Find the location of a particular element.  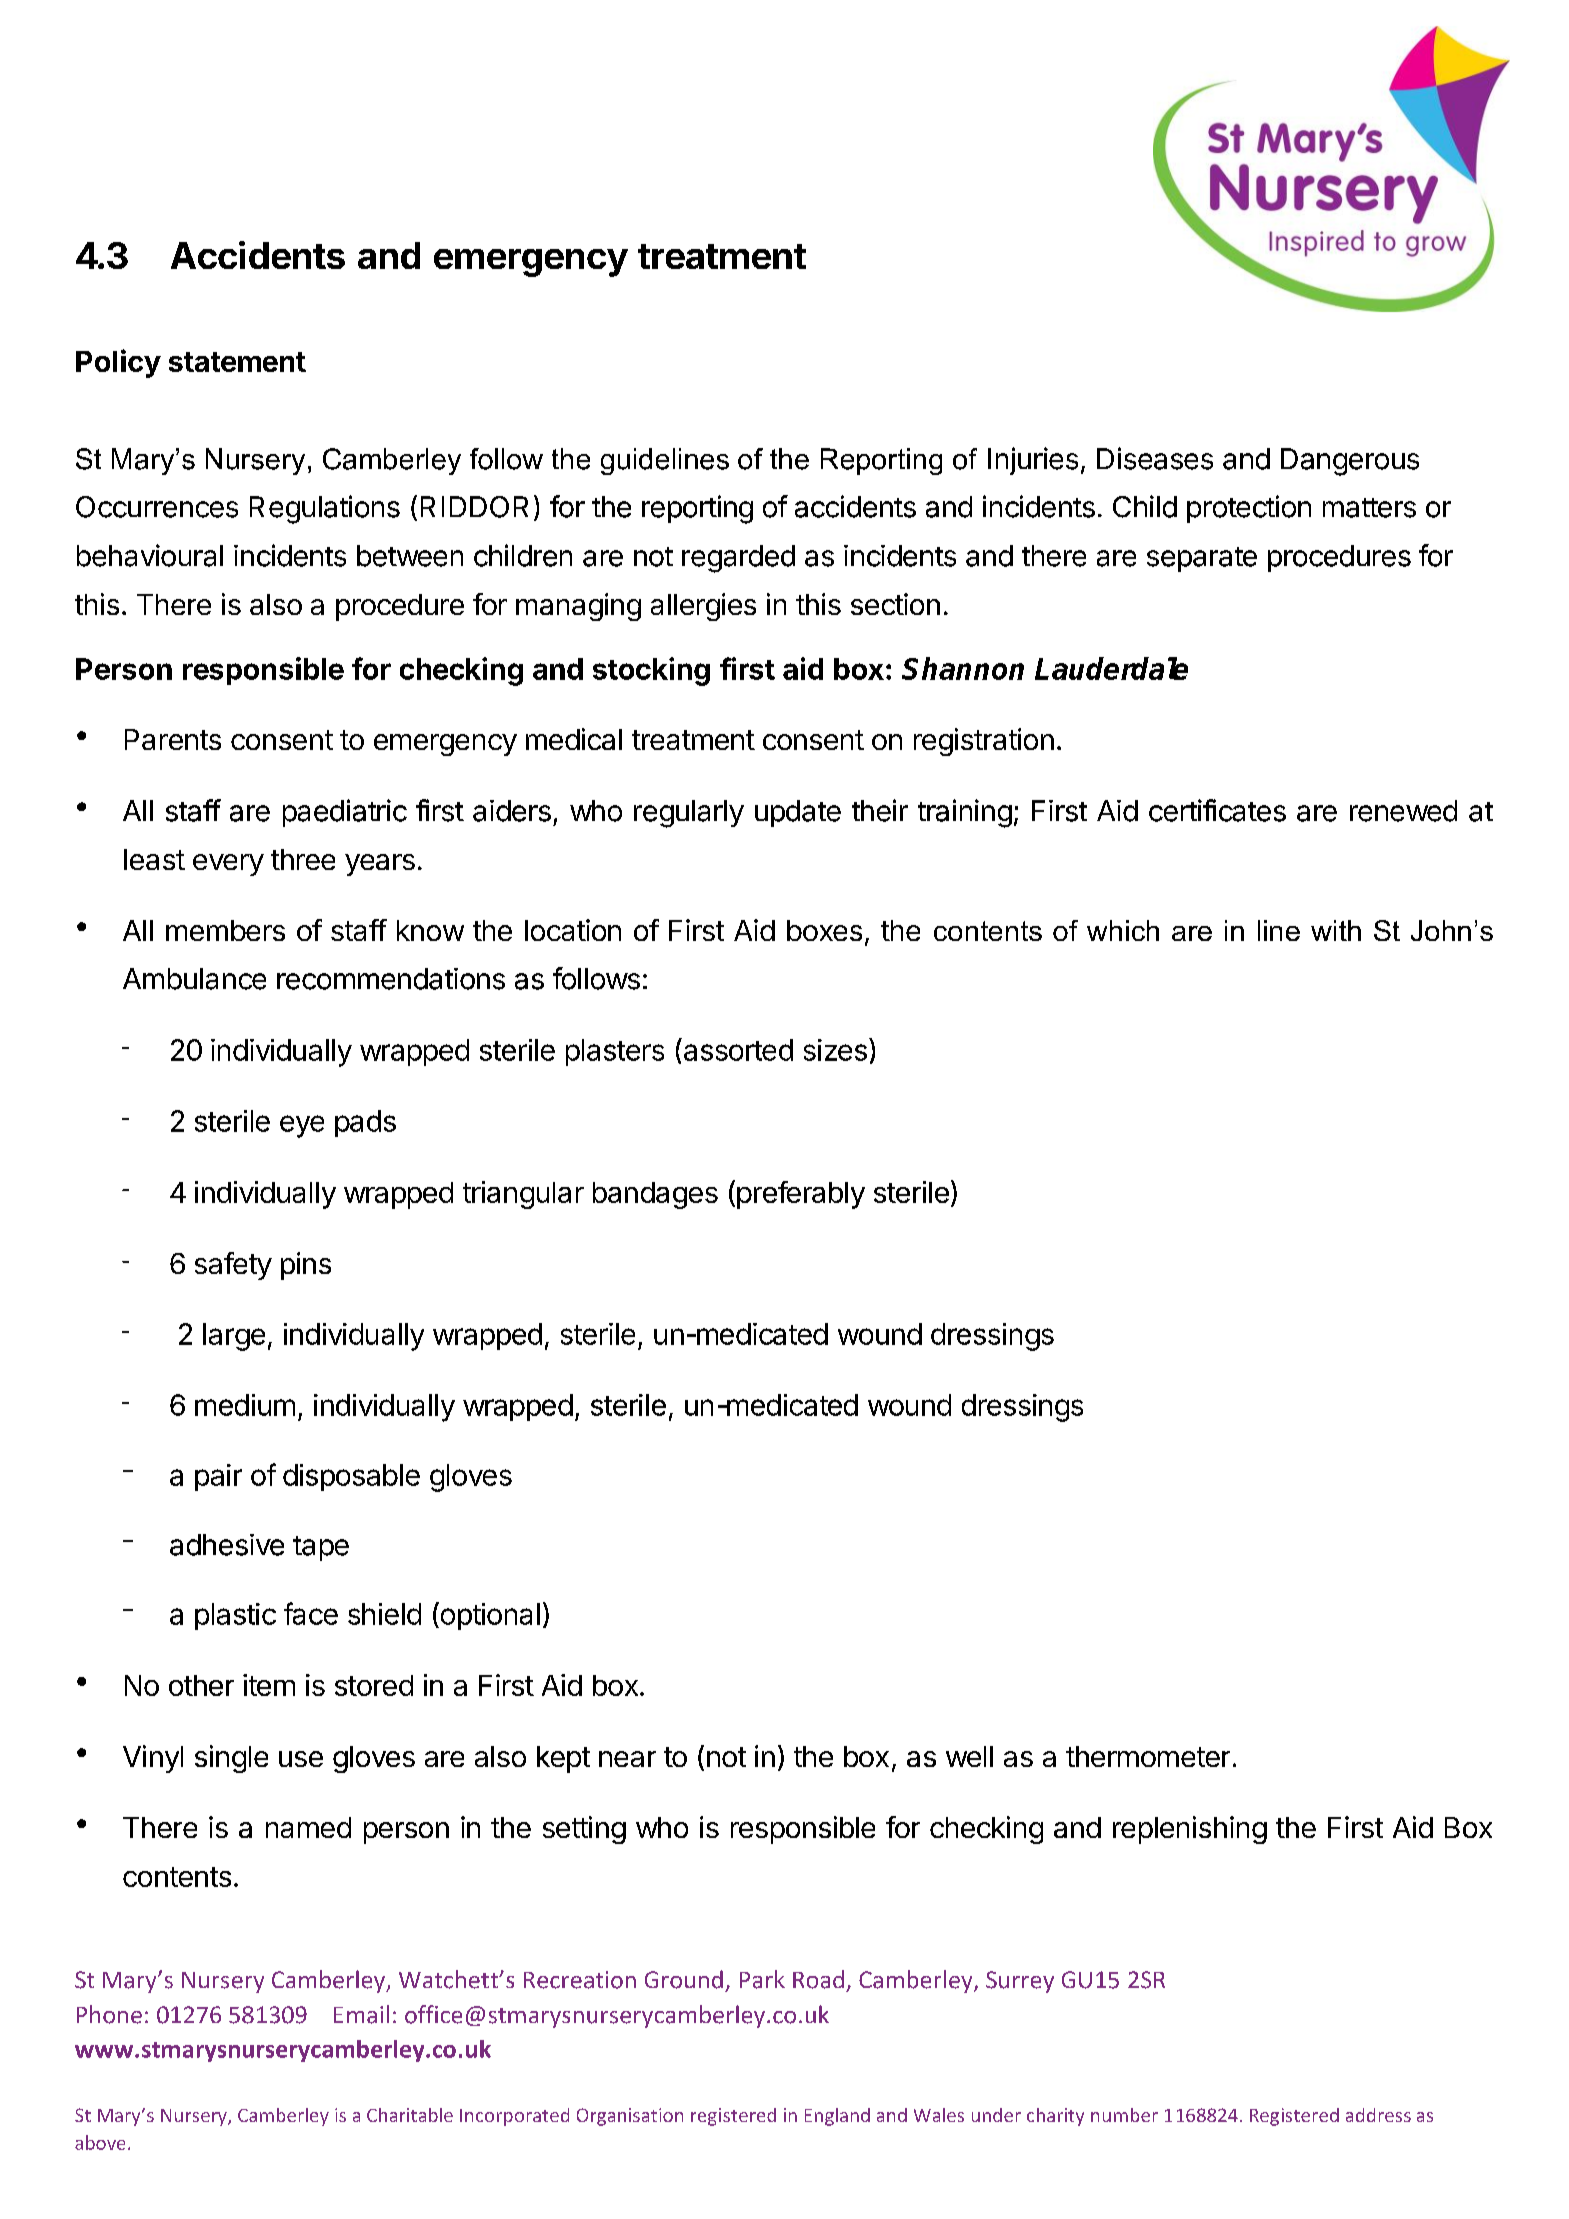

England is located at coordinates (837, 2117).
